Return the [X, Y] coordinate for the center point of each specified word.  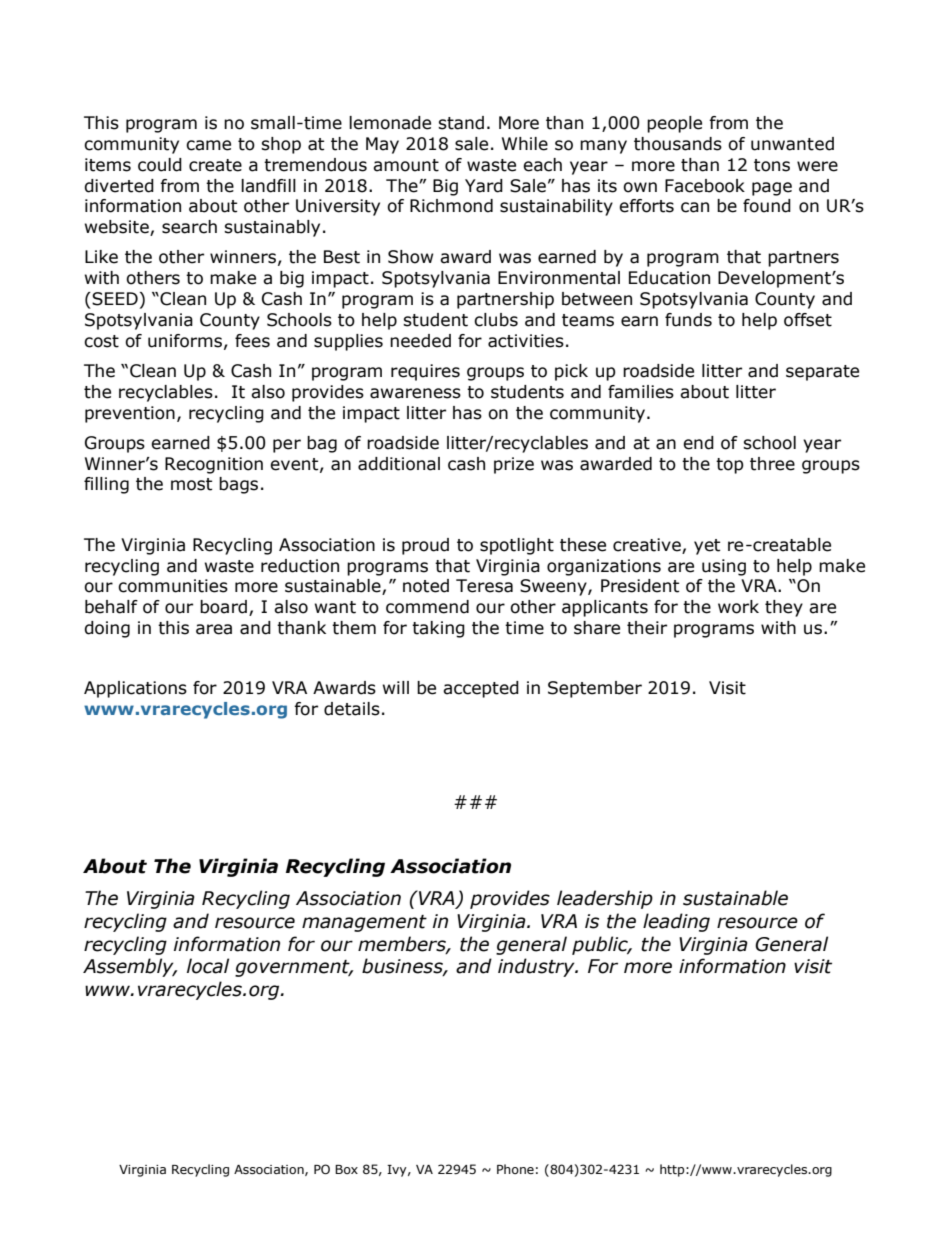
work [738, 607]
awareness [415, 393]
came [208, 145]
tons [772, 165]
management [364, 923]
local [208, 966]
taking [438, 629]
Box [346, 1169]
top [730, 466]
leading [676, 922]
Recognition [214, 465]
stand [461, 123]
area [214, 629]
